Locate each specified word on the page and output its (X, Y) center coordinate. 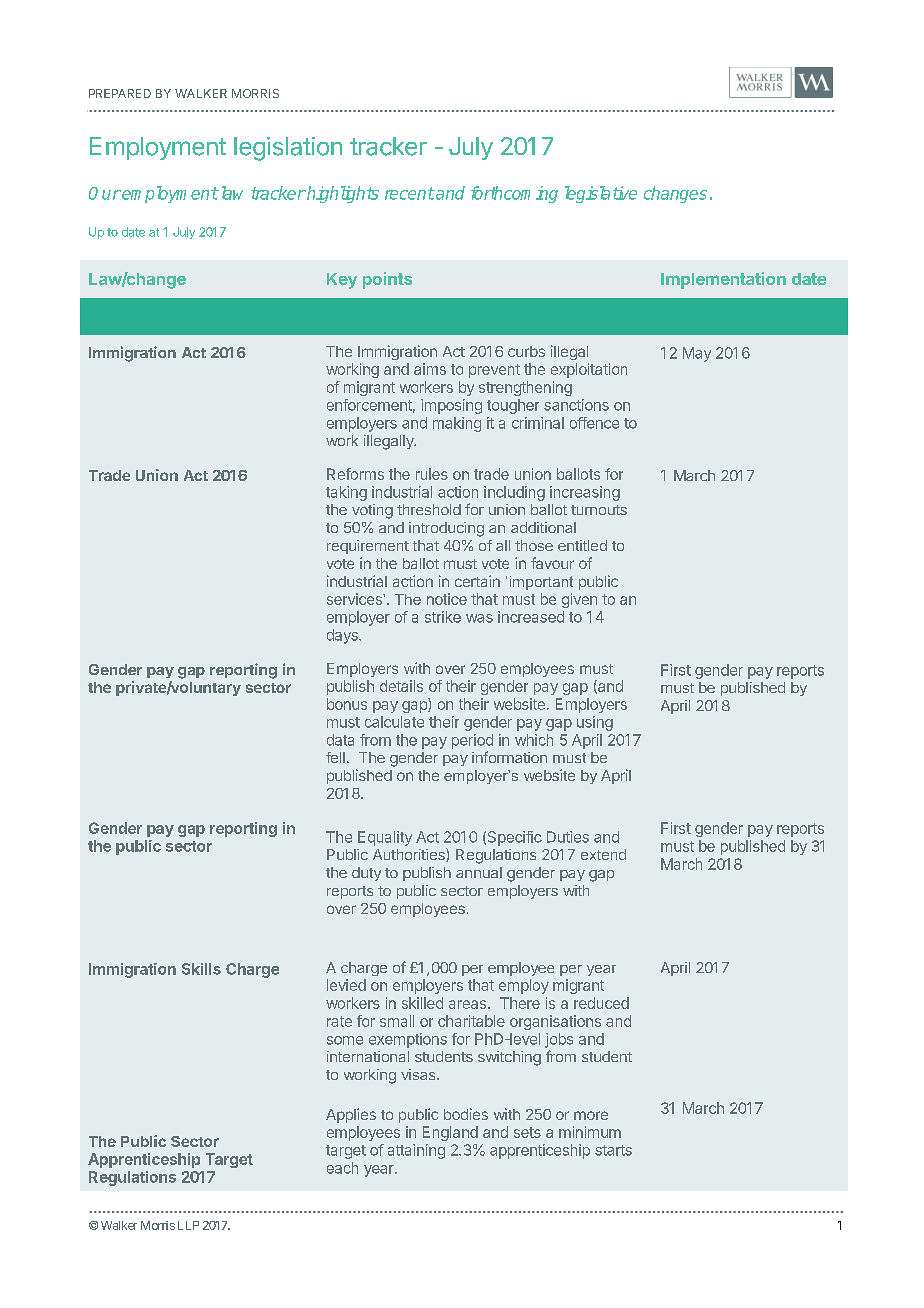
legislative (601, 194)
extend (603, 854)
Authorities (410, 855)
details (401, 686)
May (697, 354)
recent (409, 193)
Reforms (355, 474)
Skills (201, 969)
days (343, 636)
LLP (188, 1225)
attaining (416, 1151)
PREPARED (120, 93)
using (595, 723)
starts (613, 1150)
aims (430, 369)
